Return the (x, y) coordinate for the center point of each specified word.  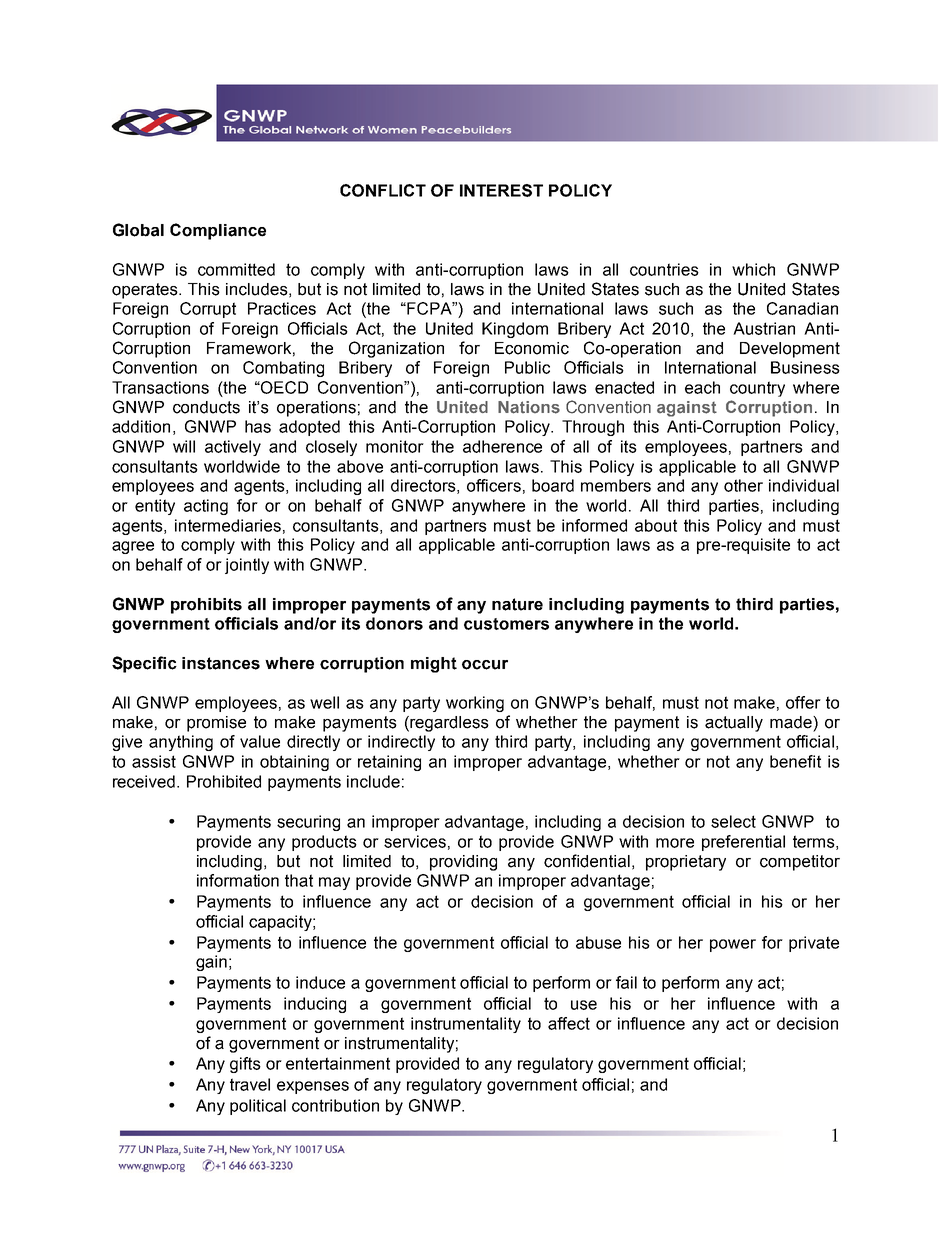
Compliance (218, 231)
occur (485, 665)
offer (803, 702)
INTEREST (501, 190)
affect (569, 1023)
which (753, 269)
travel (250, 1084)
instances (221, 663)
